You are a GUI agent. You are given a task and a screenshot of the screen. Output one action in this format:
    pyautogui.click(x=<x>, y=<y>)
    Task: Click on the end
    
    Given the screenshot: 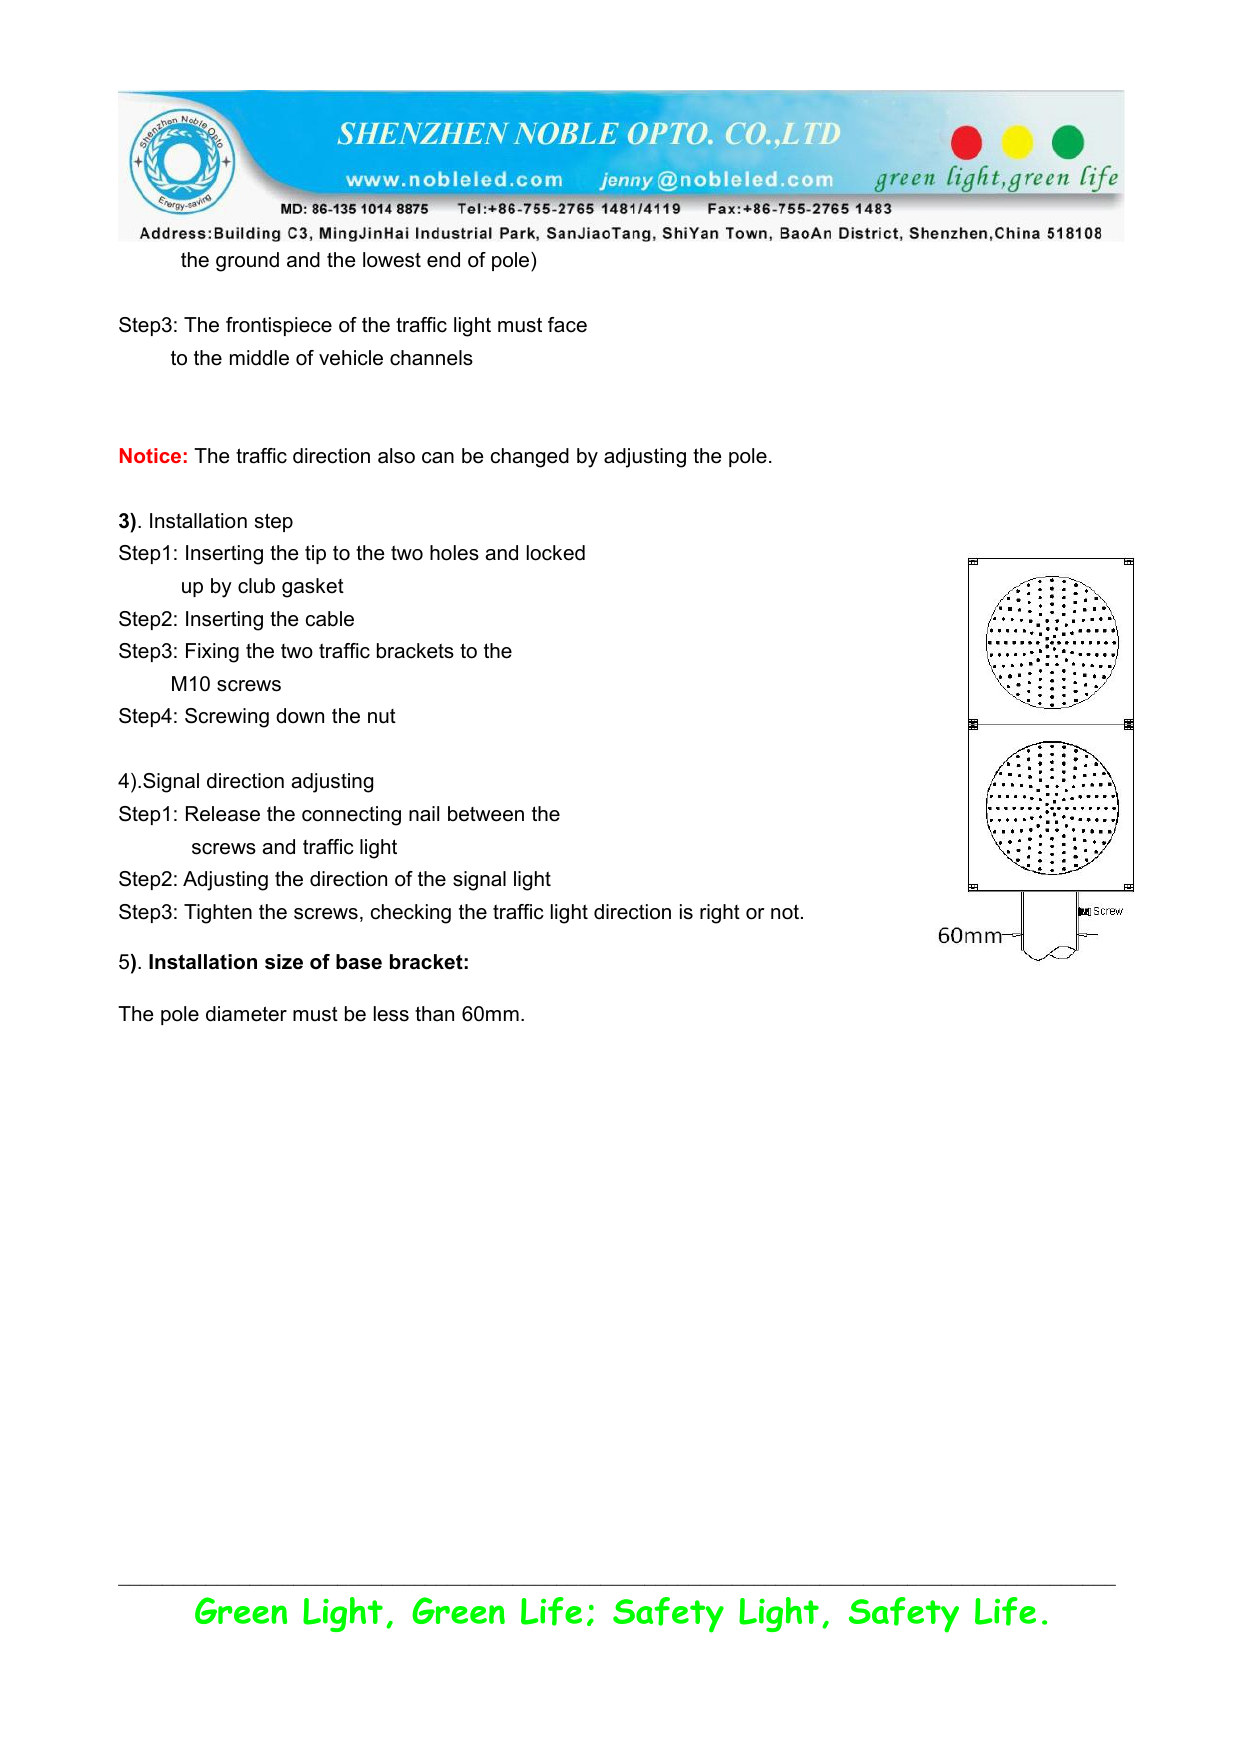 What is the action you would take?
    pyautogui.click(x=443, y=260)
